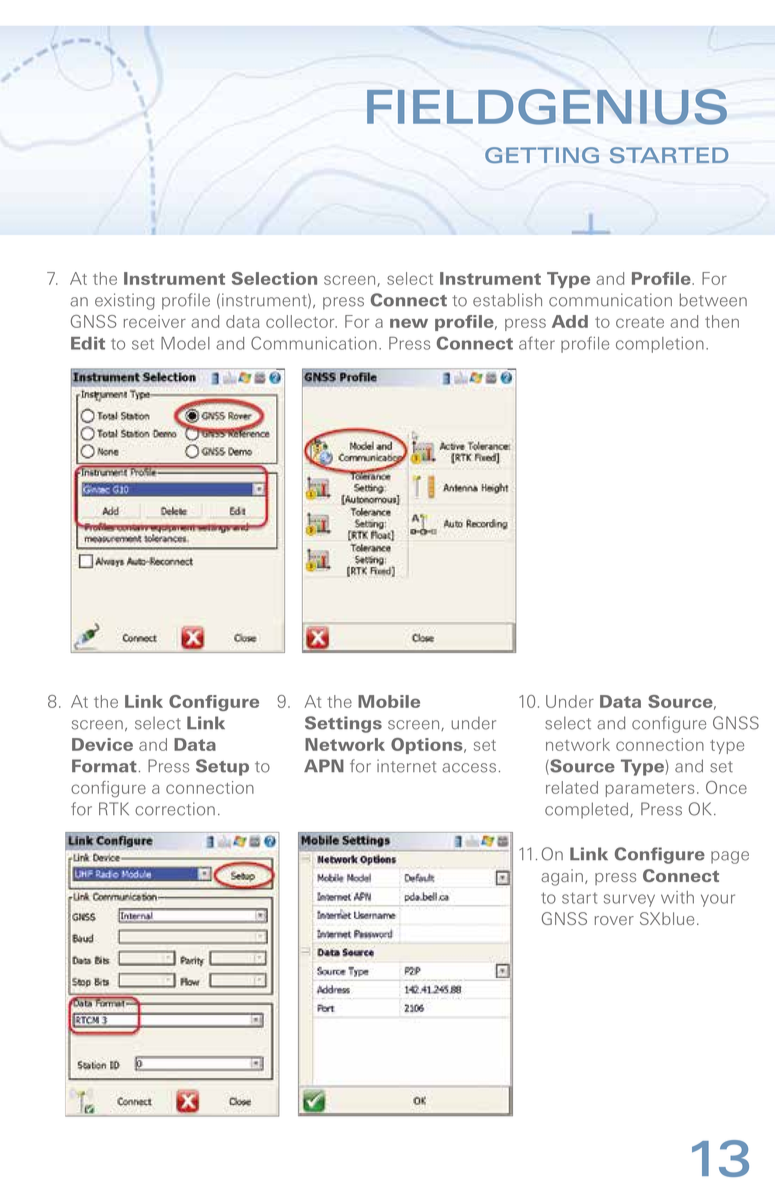 This screenshot has height=1198, width=775. Describe the element at coordinates (409, 323) in the screenshot. I see `new` at that location.
